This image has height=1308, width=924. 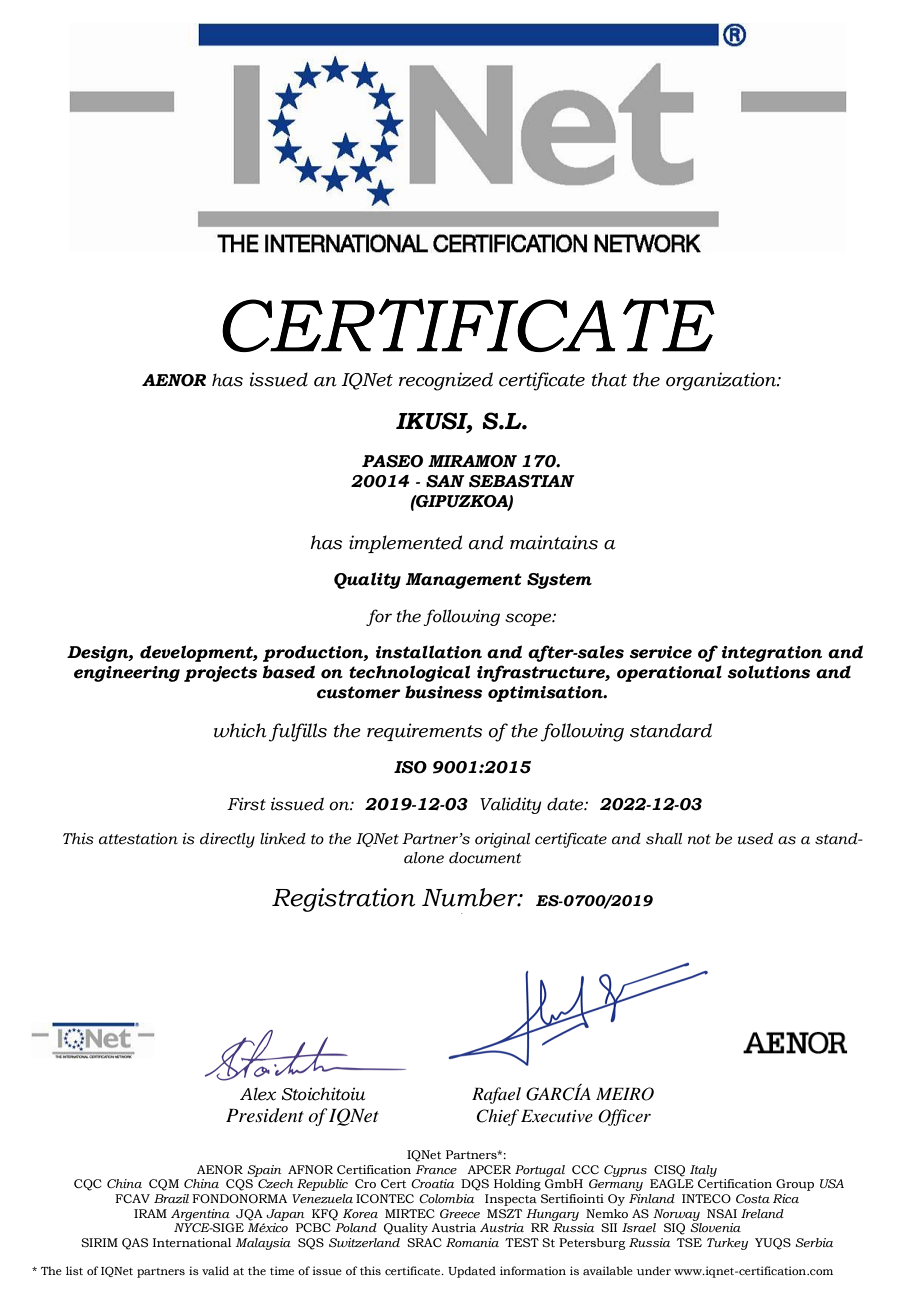 What do you see at coordinates (192, 1242) in the image?
I see `International` at bounding box center [192, 1242].
